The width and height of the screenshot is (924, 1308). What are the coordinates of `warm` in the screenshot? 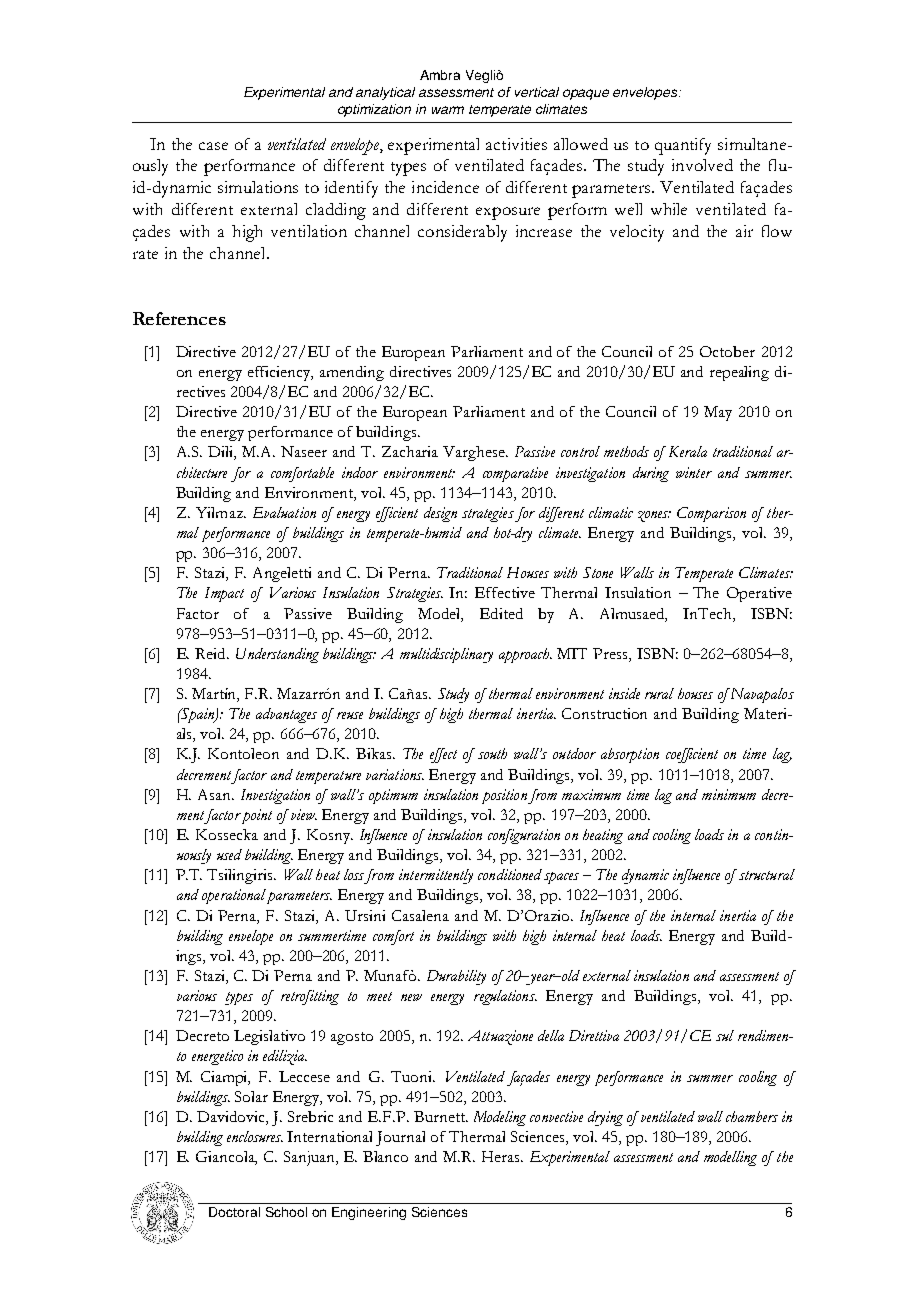 It's located at (448, 110).
